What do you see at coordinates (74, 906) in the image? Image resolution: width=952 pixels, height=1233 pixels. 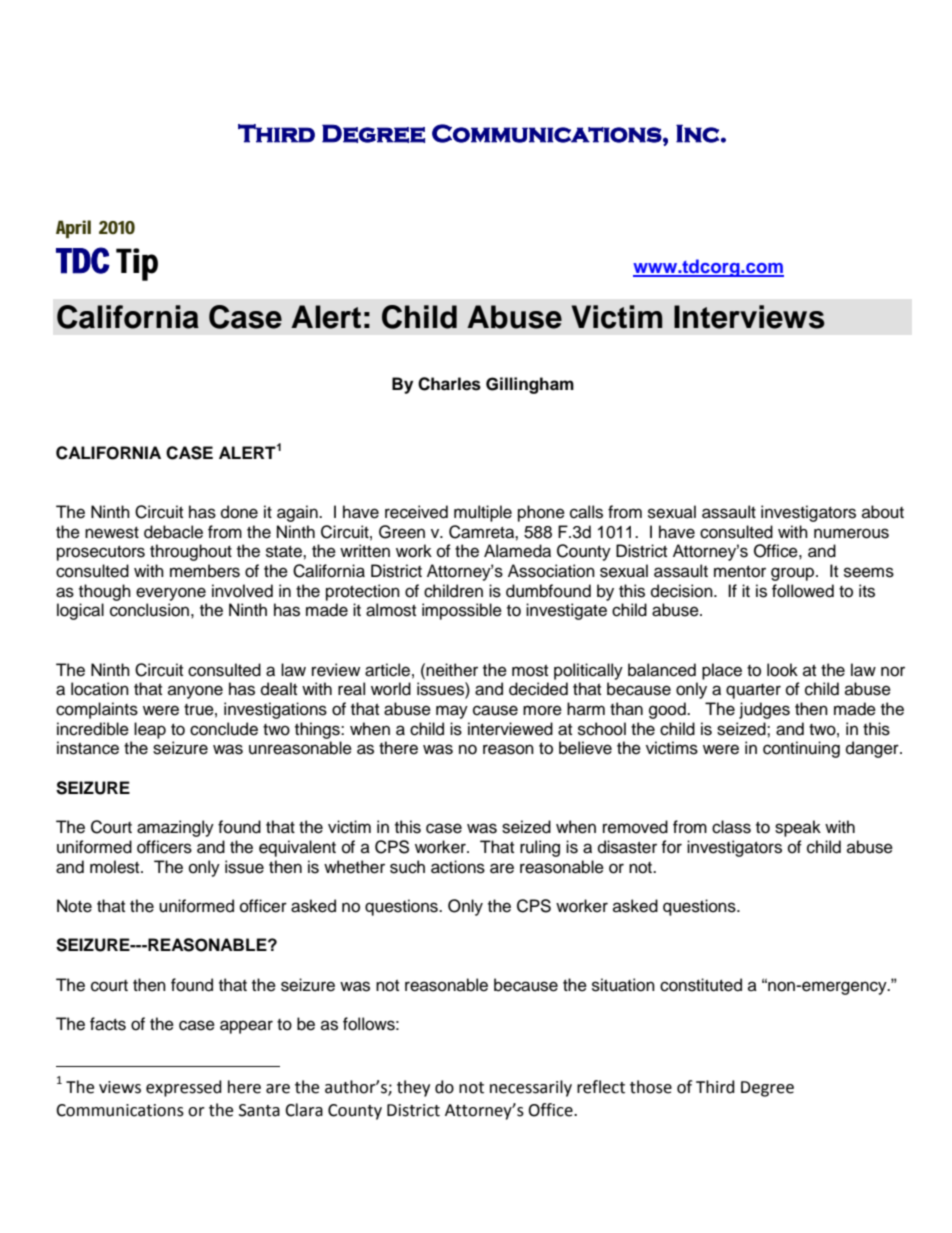 I see `Note` at bounding box center [74, 906].
